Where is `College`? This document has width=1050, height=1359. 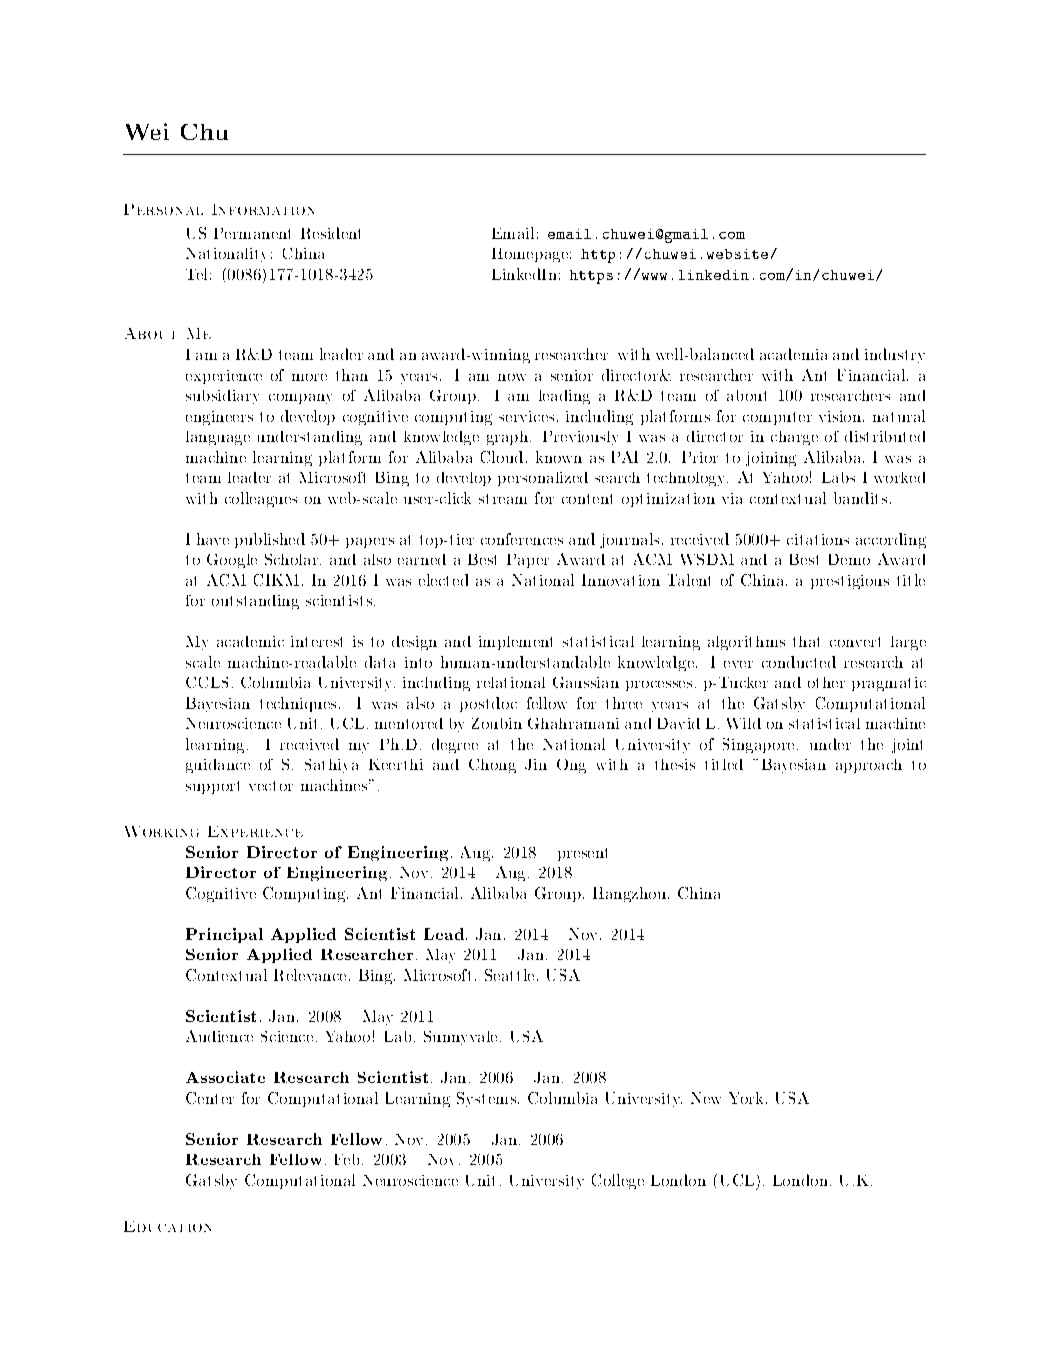 College is located at coordinates (618, 1181).
